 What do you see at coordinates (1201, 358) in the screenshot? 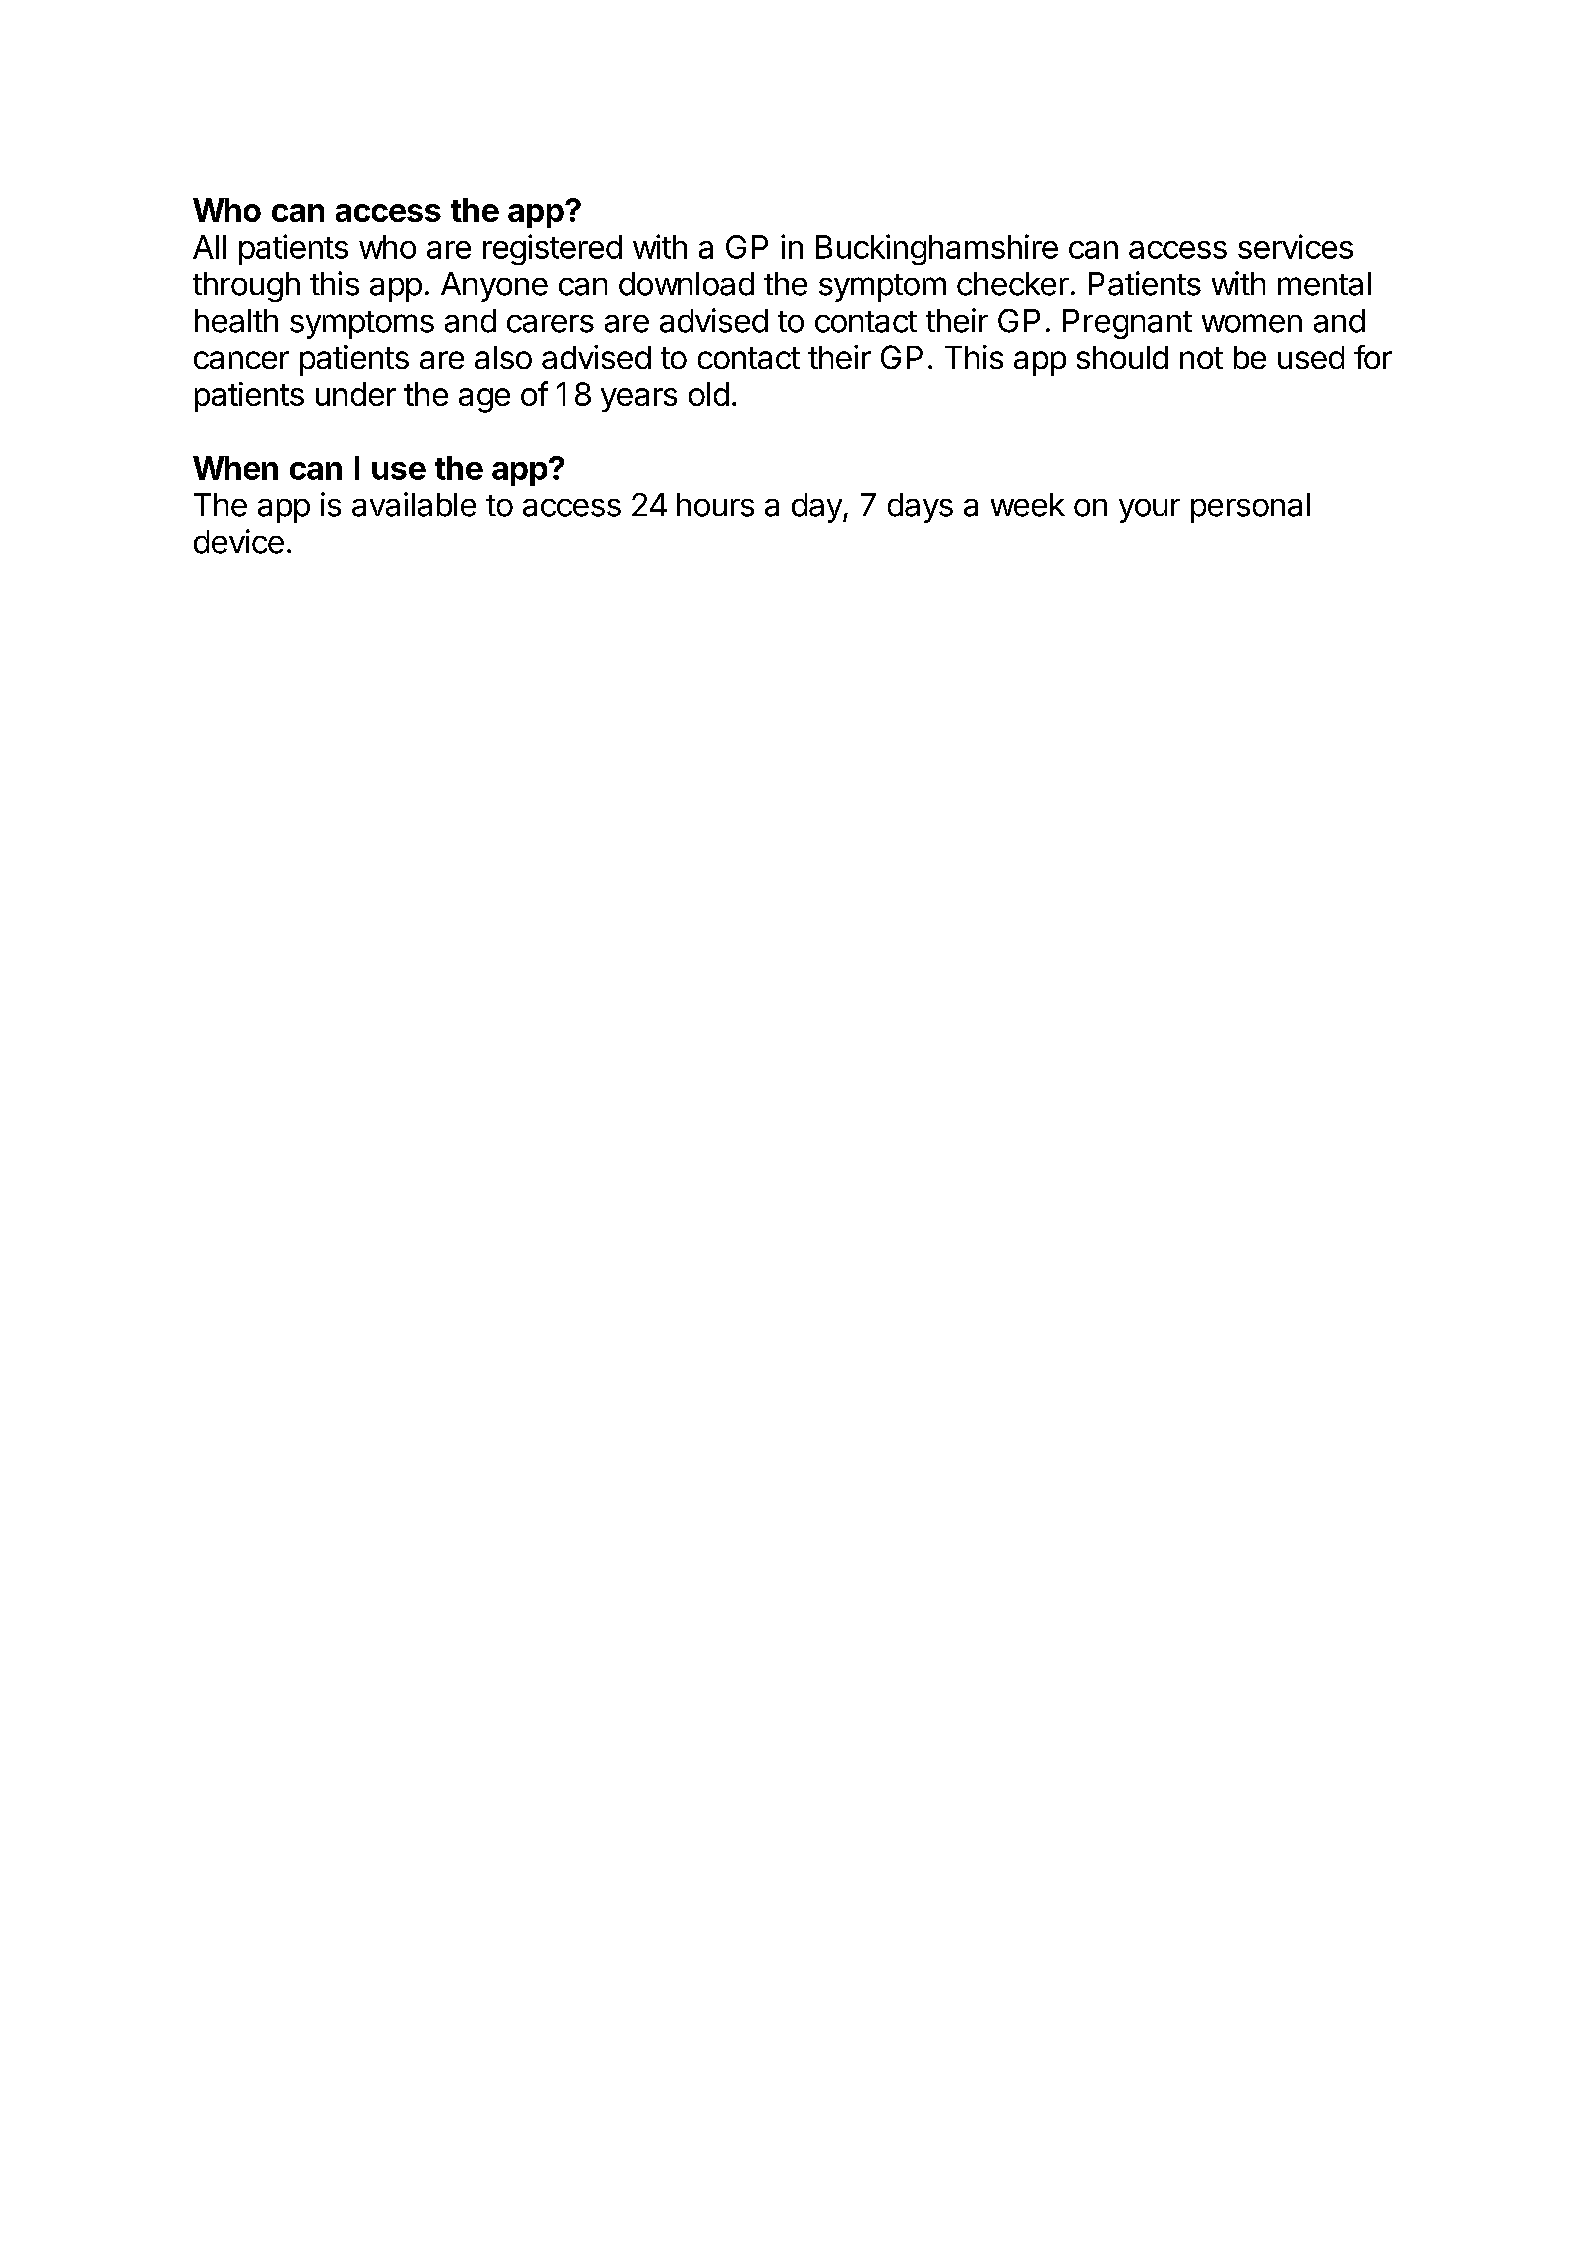
I see `not` at bounding box center [1201, 358].
